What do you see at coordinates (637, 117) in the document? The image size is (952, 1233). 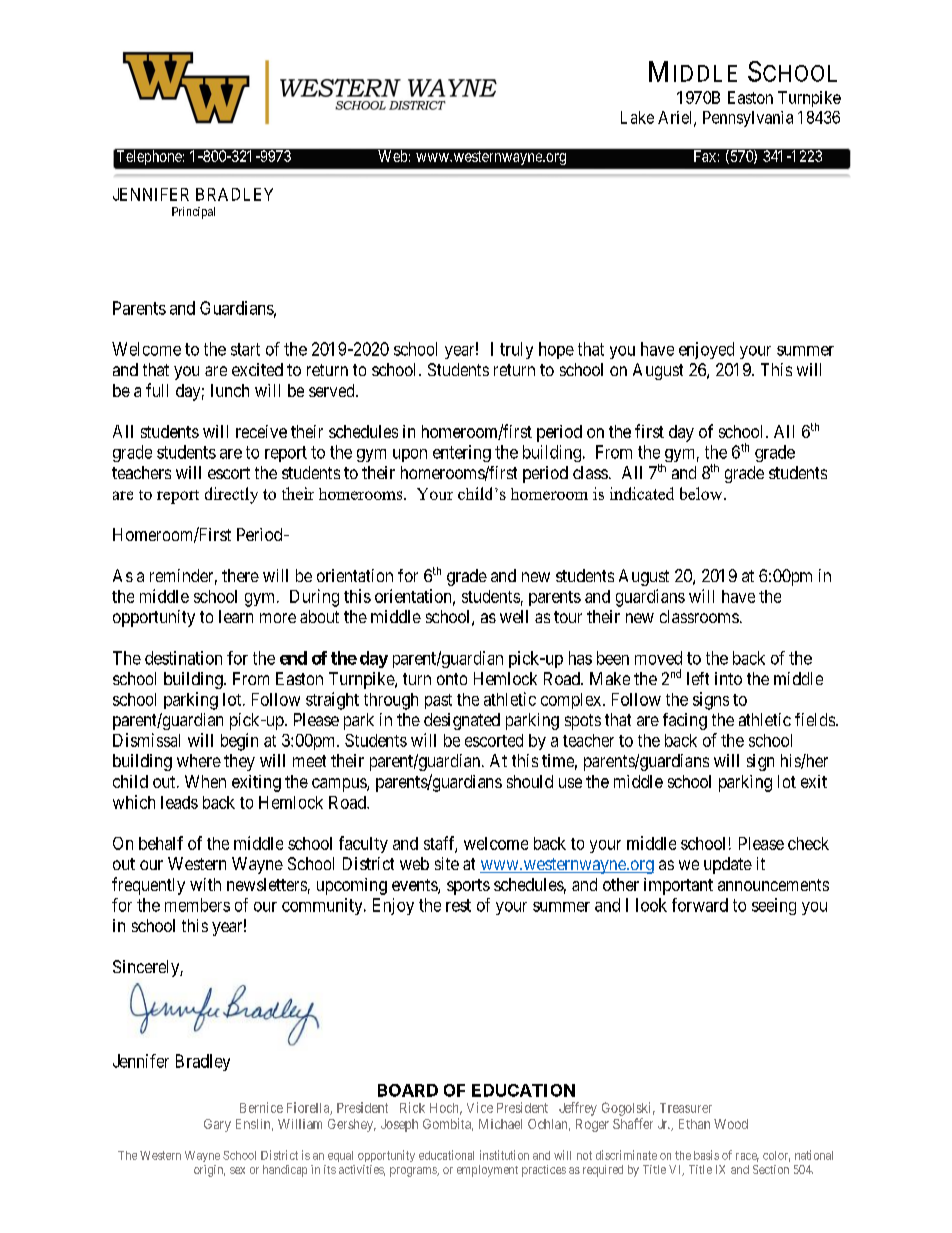 I see `Lake` at bounding box center [637, 117].
